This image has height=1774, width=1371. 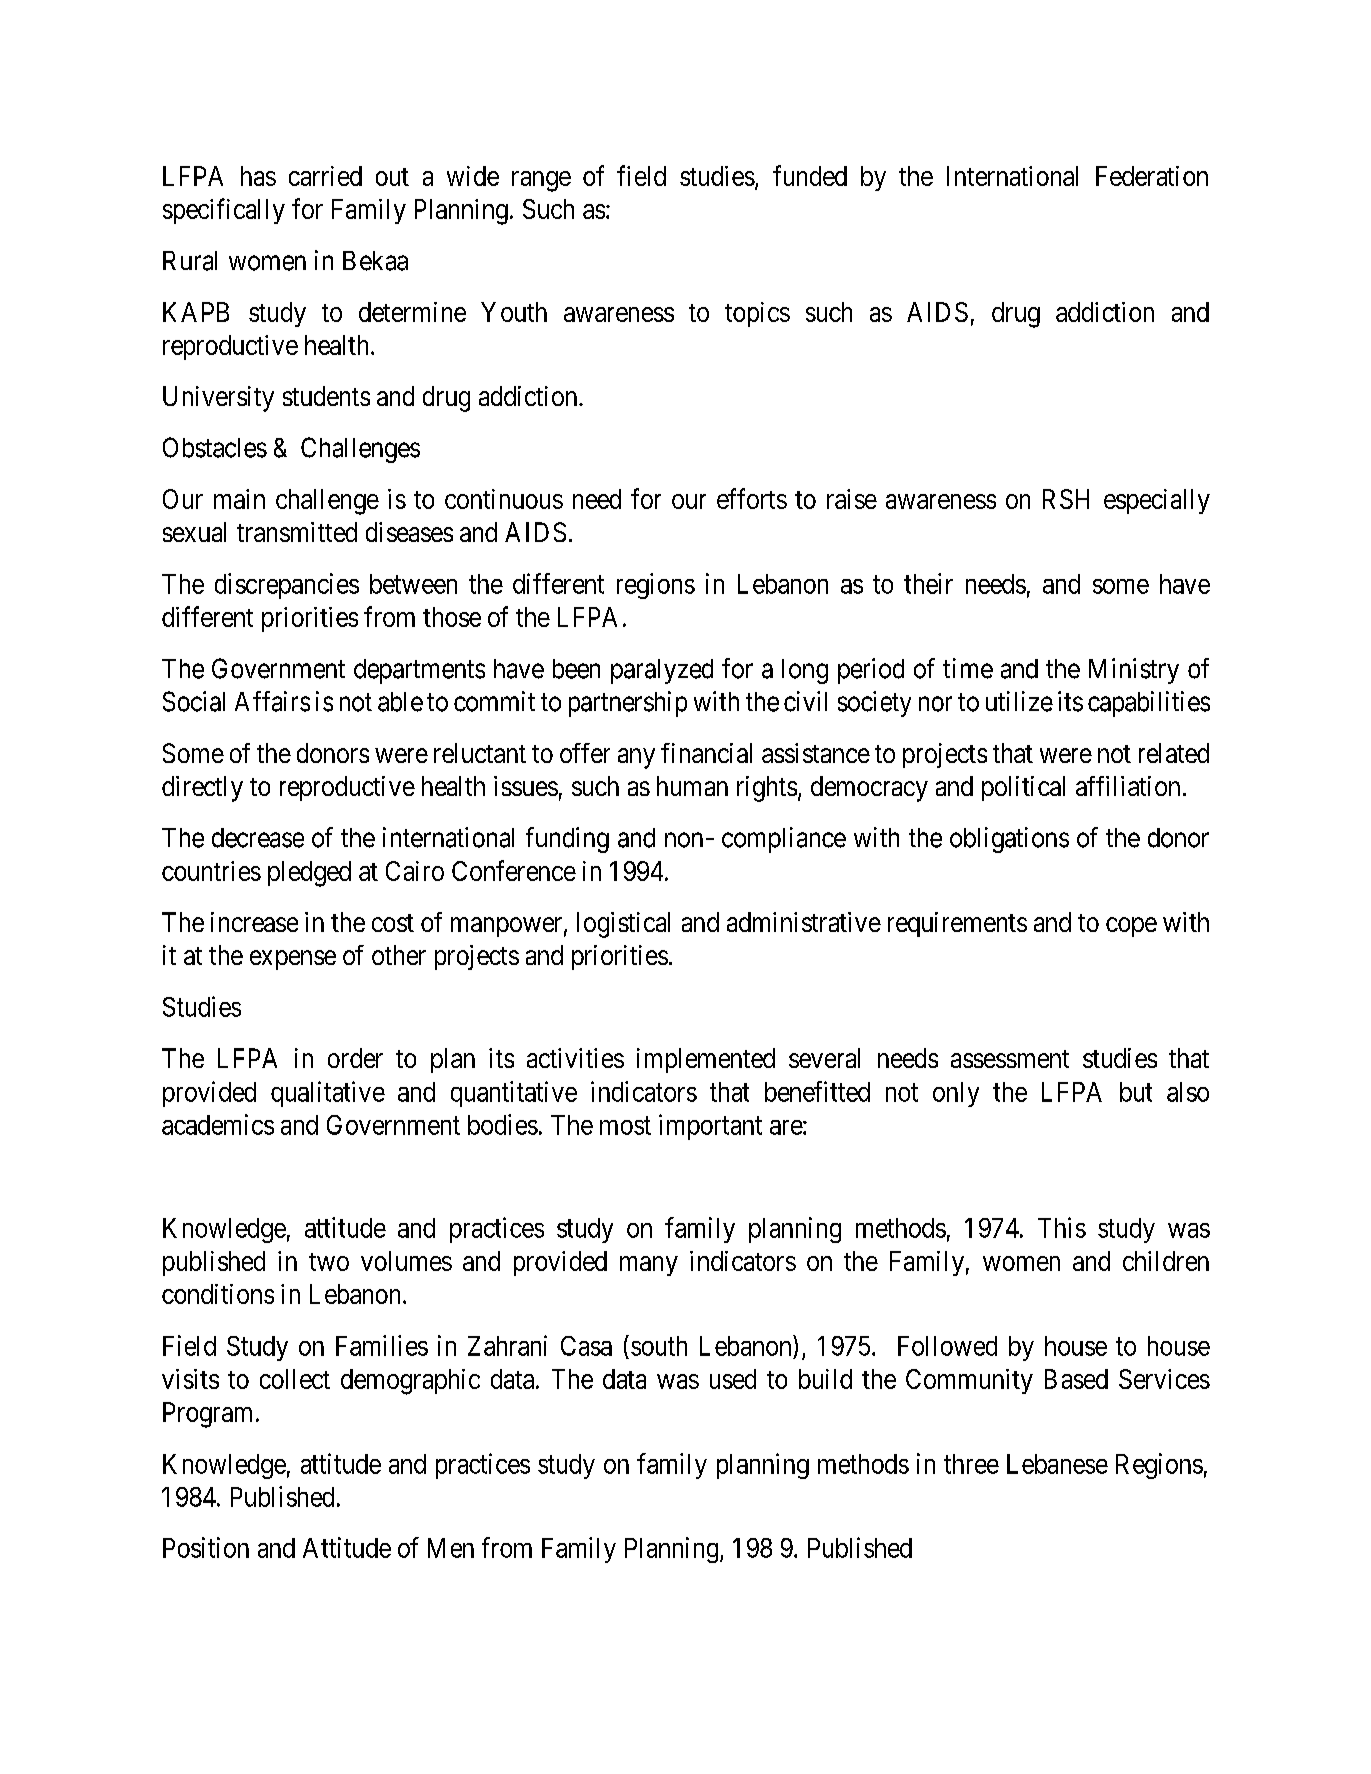 I want to click on important, so click(x=710, y=1127).
